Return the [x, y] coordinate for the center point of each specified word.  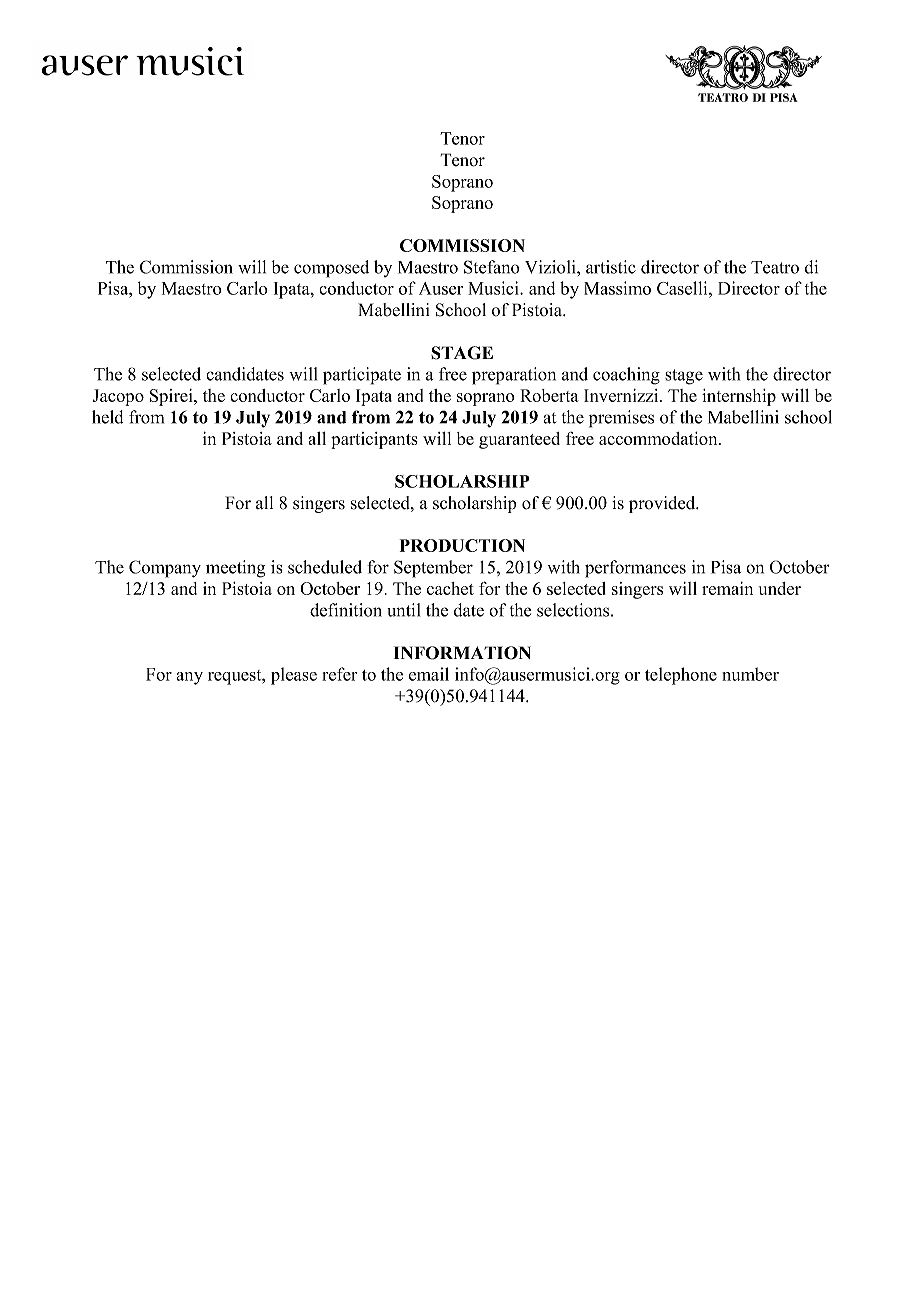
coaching [626, 376]
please [294, 676]
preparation [514, 376]
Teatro [775, 267]
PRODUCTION [462, 545]
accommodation [659, 438]
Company [165, 569]
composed [331, 269]
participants [374, 440]
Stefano [491, 267]
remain [727, 588]
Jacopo [118, 397]
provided [663, 504]
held [107, 417]
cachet [450, 588]
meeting [235, 569]
